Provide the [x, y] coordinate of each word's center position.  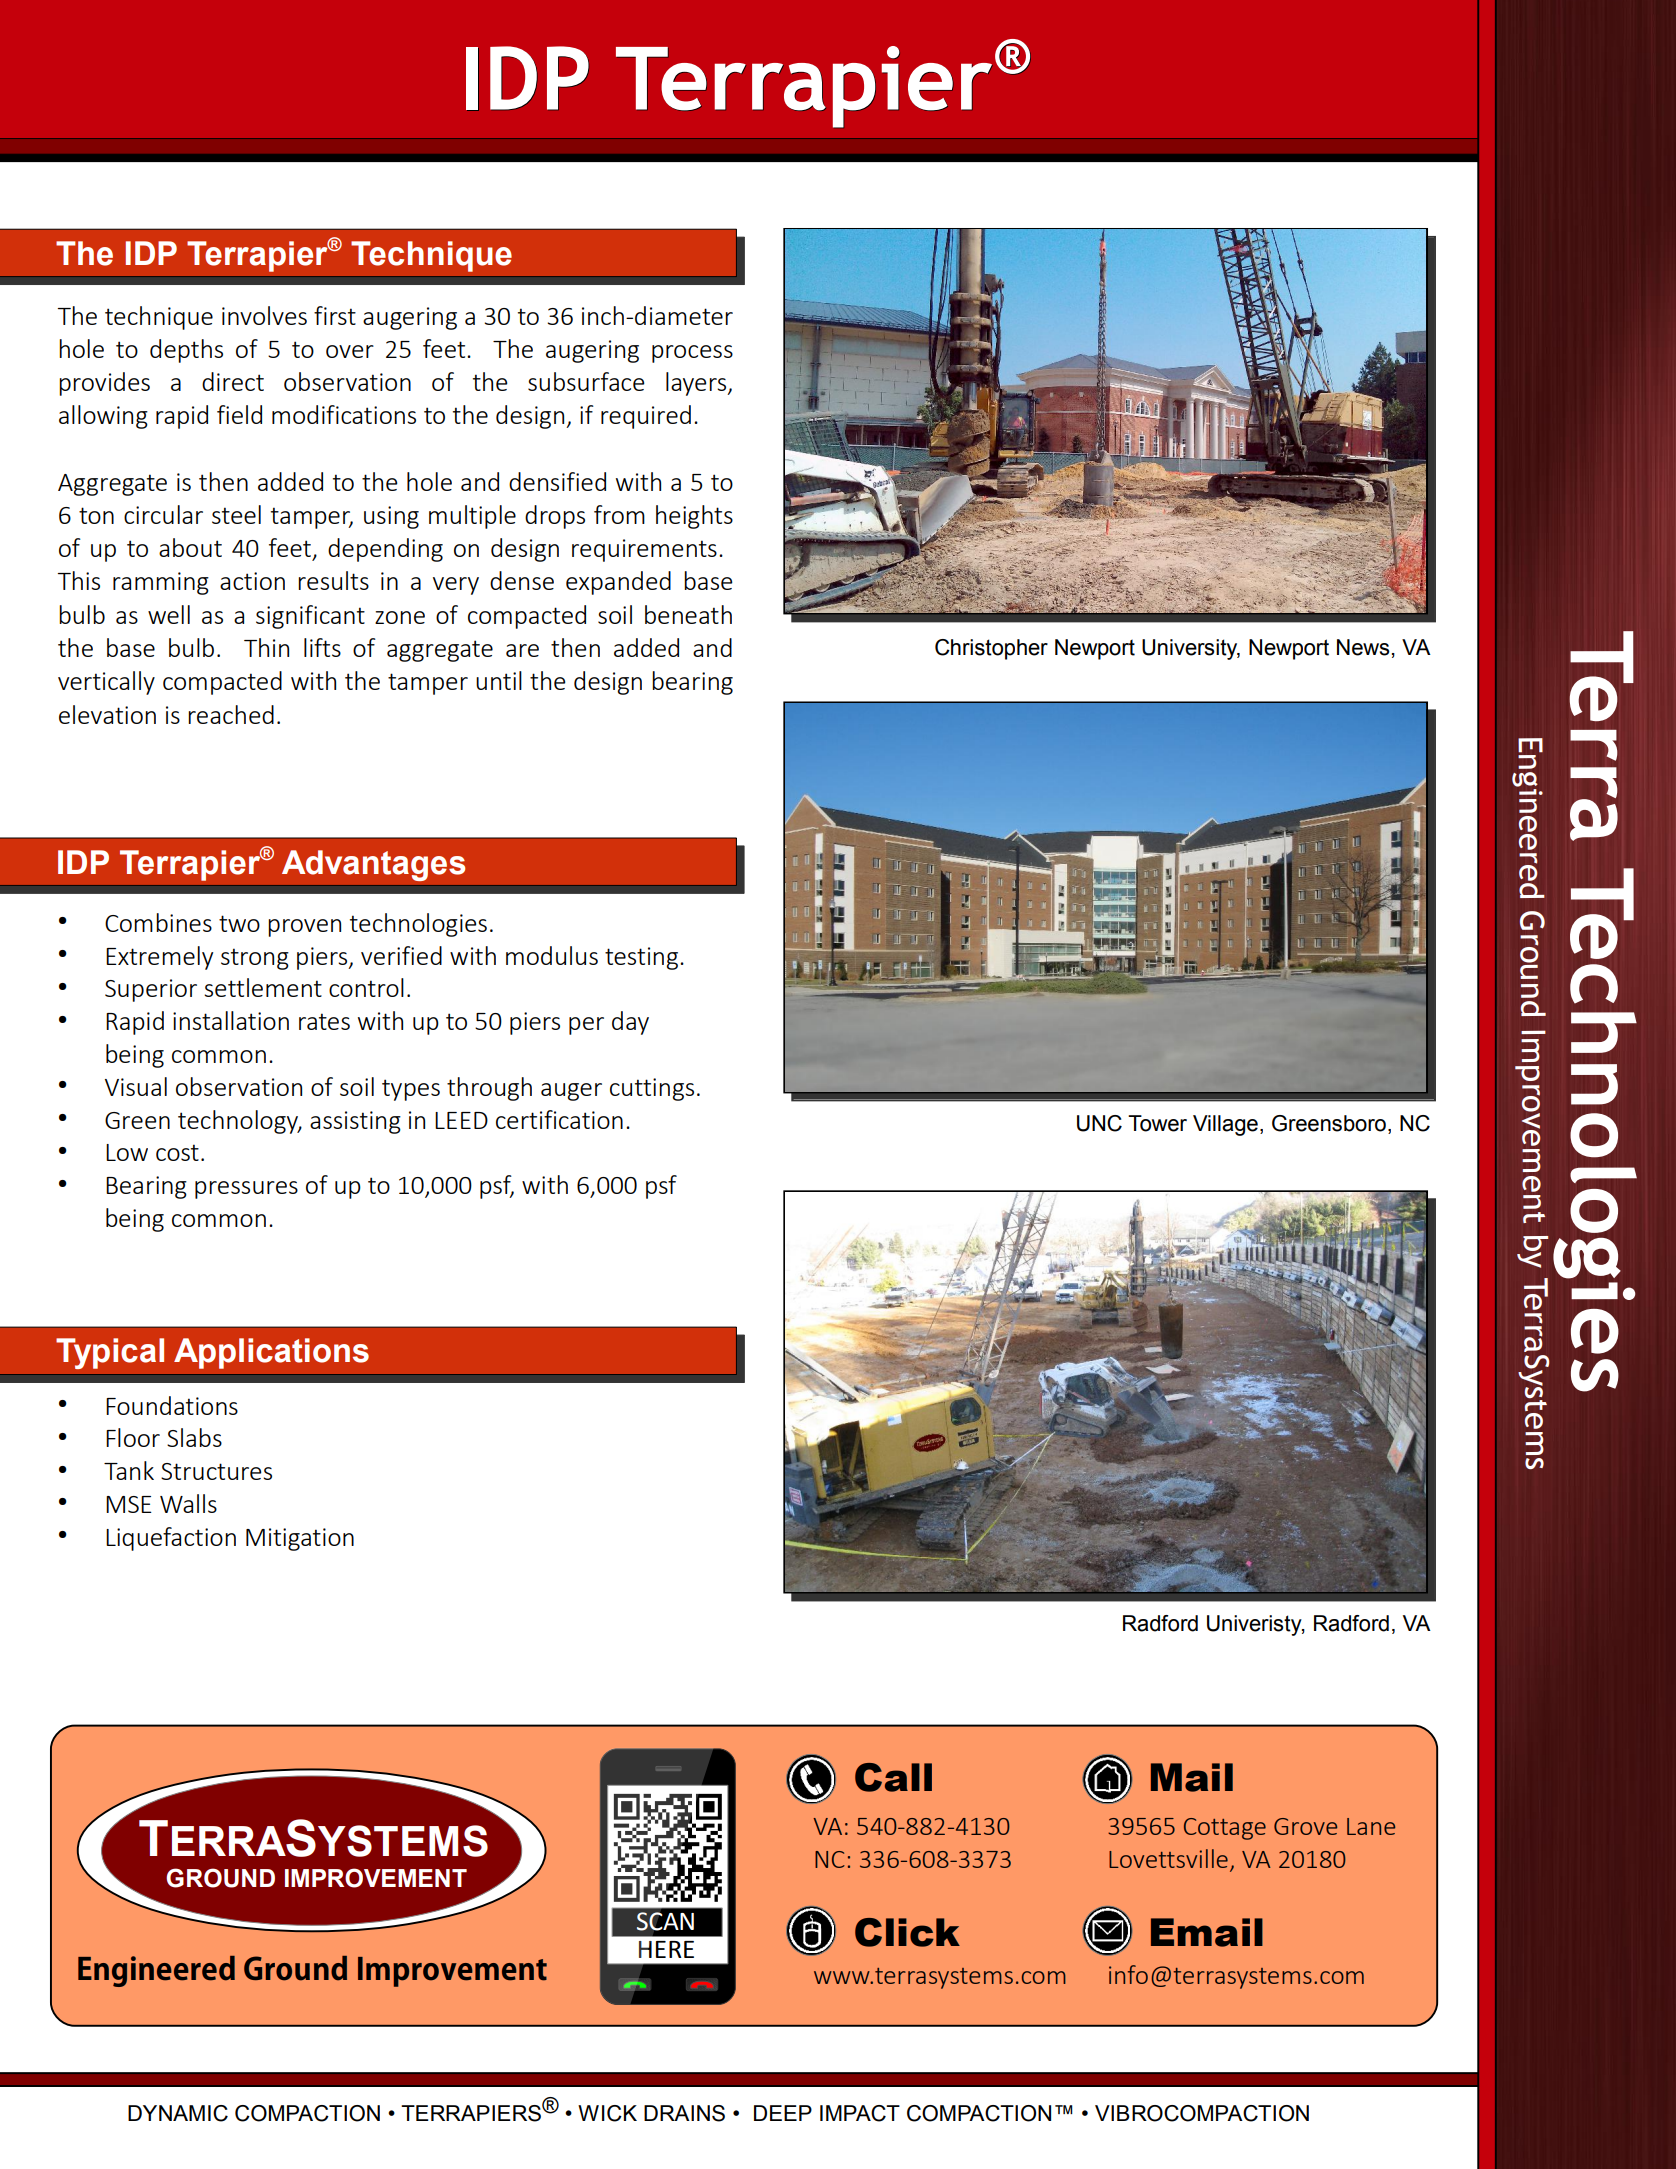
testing [641, 958]
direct [233, 381]
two [239, 923]
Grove [1305, 1826]
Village [1225, 1125]
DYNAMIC [178, 2113]
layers [697, 384]
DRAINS [684, 2113]
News [1363, 647]
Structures [216, 1471]
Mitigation [300, 1539]
